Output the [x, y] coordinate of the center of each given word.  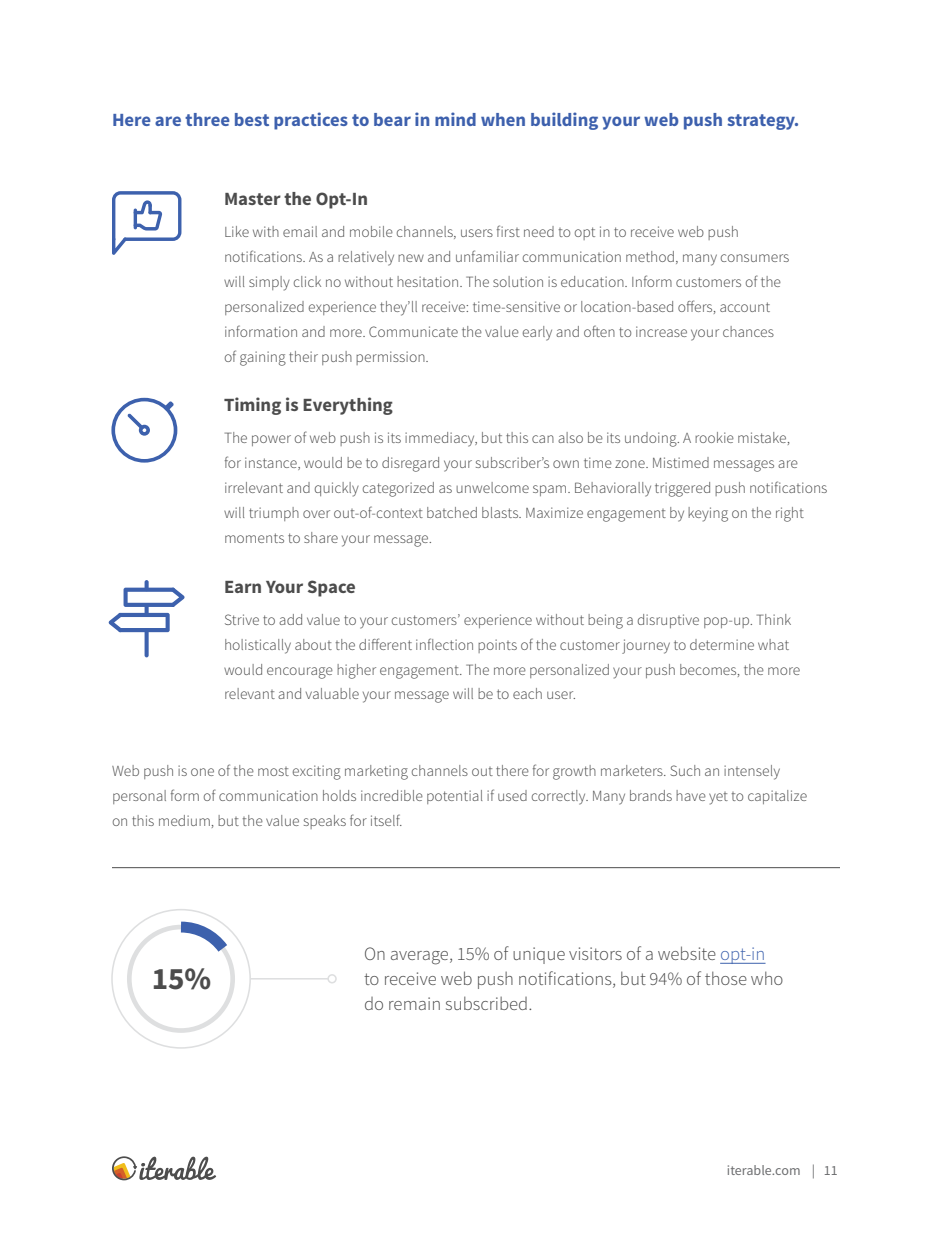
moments [254, 538]
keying [708, 514]
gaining [263, 358]
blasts [501, 512]
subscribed [486, 1003]
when [503, 119]
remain [414, 1003]
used [512, 795]
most [273, 771]
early [537, 333]
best [252, 119]
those [726, 978]
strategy [762, 122]
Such [685, 770]
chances [748, 331]
